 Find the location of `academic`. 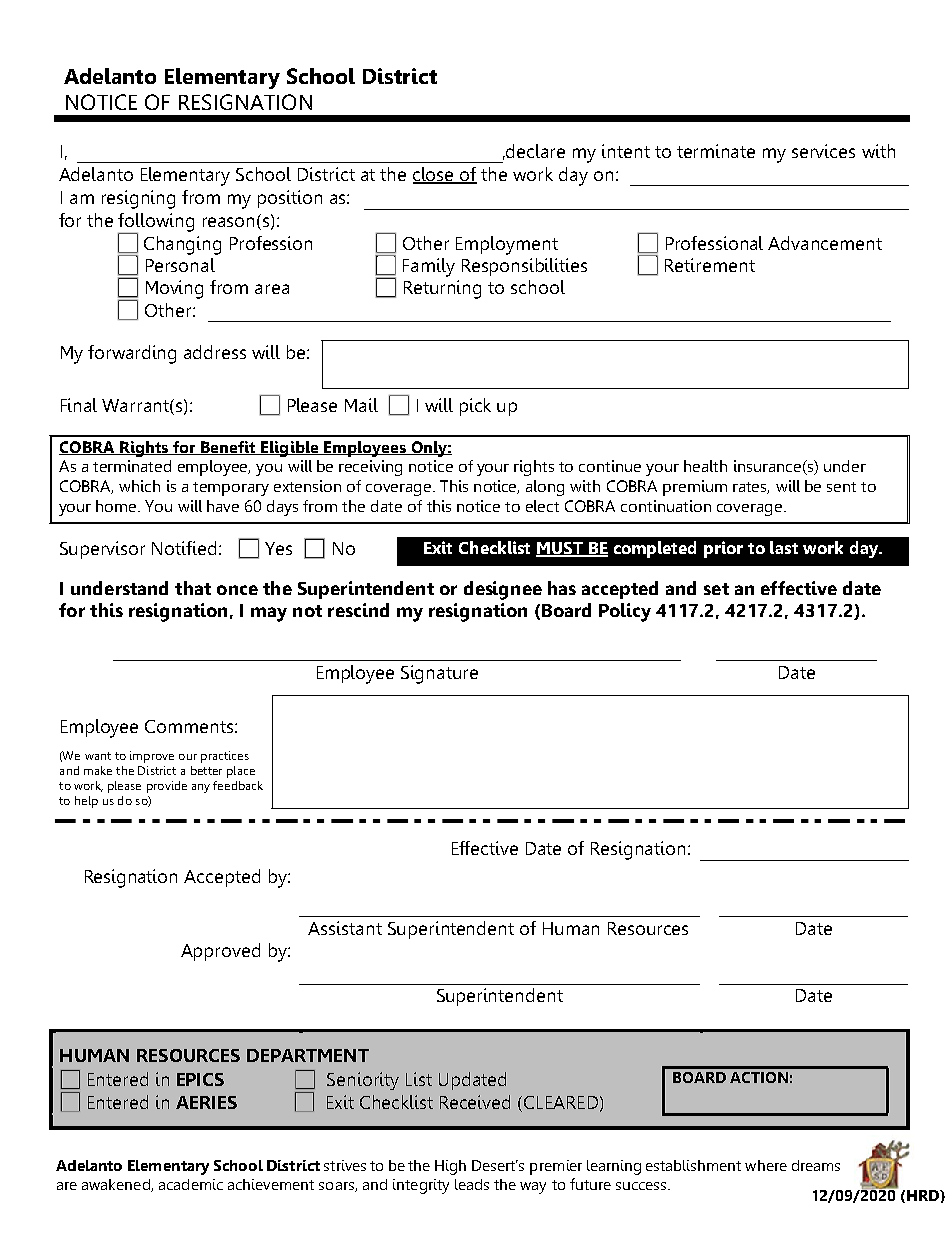

academic is located at coordinates (191, 1184).
